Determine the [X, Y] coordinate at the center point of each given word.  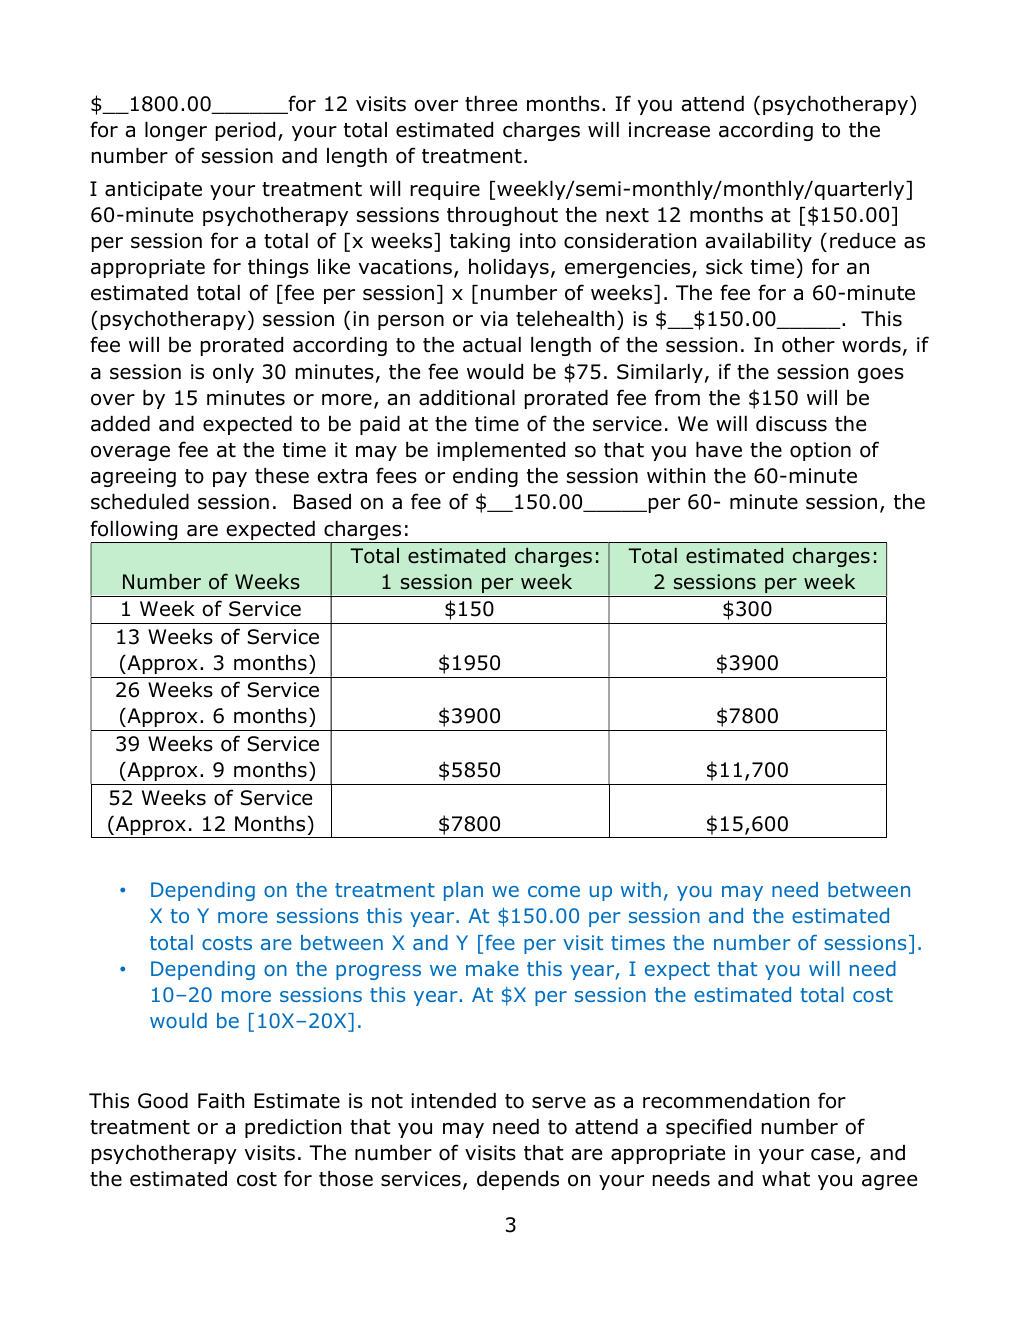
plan [463, 891]
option [820, 451]
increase [669, 130]
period [245, 131]
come [554, 891]
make [492, 968]
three [491, 104]
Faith [221, 1101]
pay [230, 479]
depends [518, 1180]
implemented [501, 451]
